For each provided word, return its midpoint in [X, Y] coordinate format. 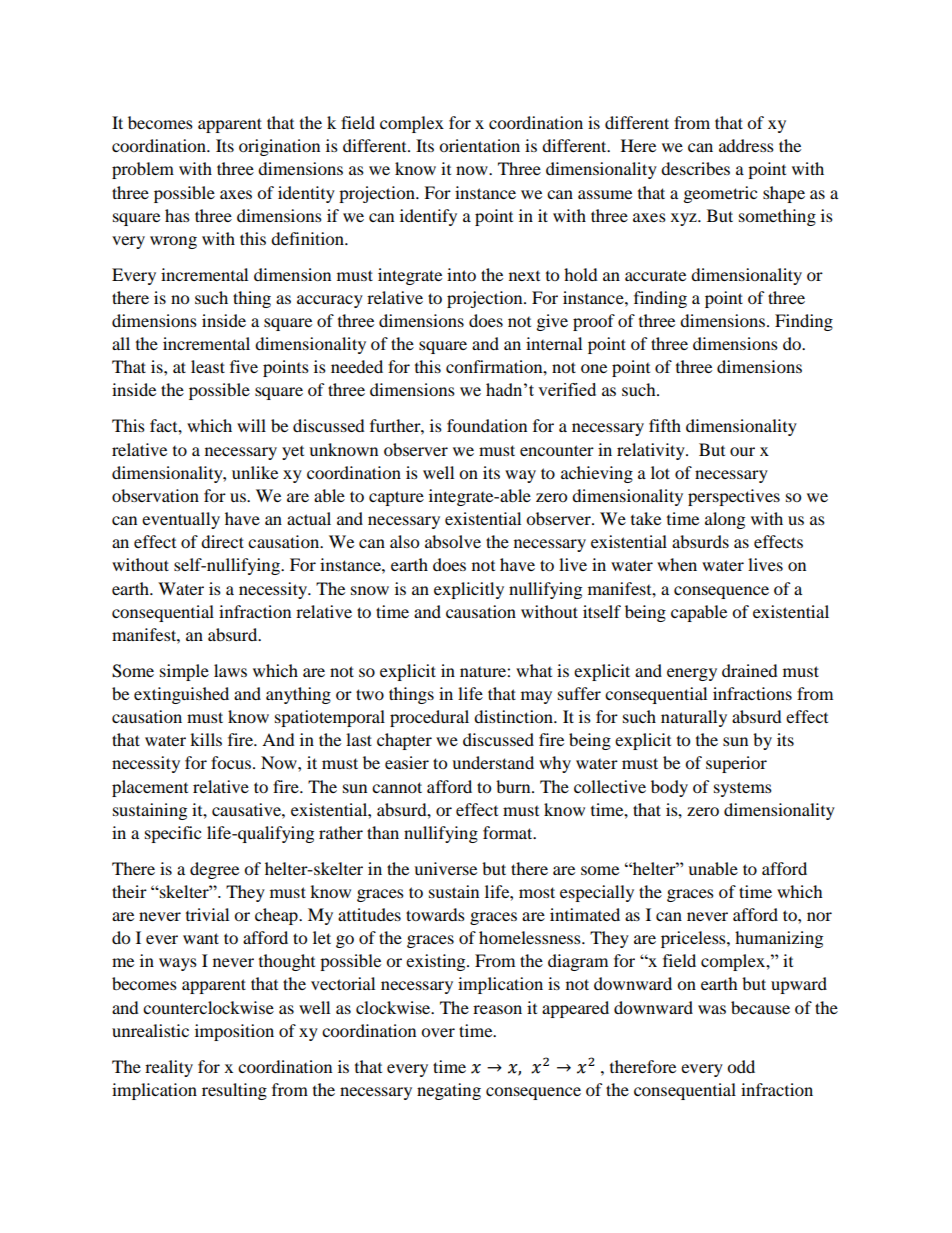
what [534, 670]
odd [741, 1066]
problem [143, 170]
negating [449, 1091]
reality [169, 1068]
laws [230, 670]
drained [750, 670]
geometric [720, 194]
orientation [479, 145]
